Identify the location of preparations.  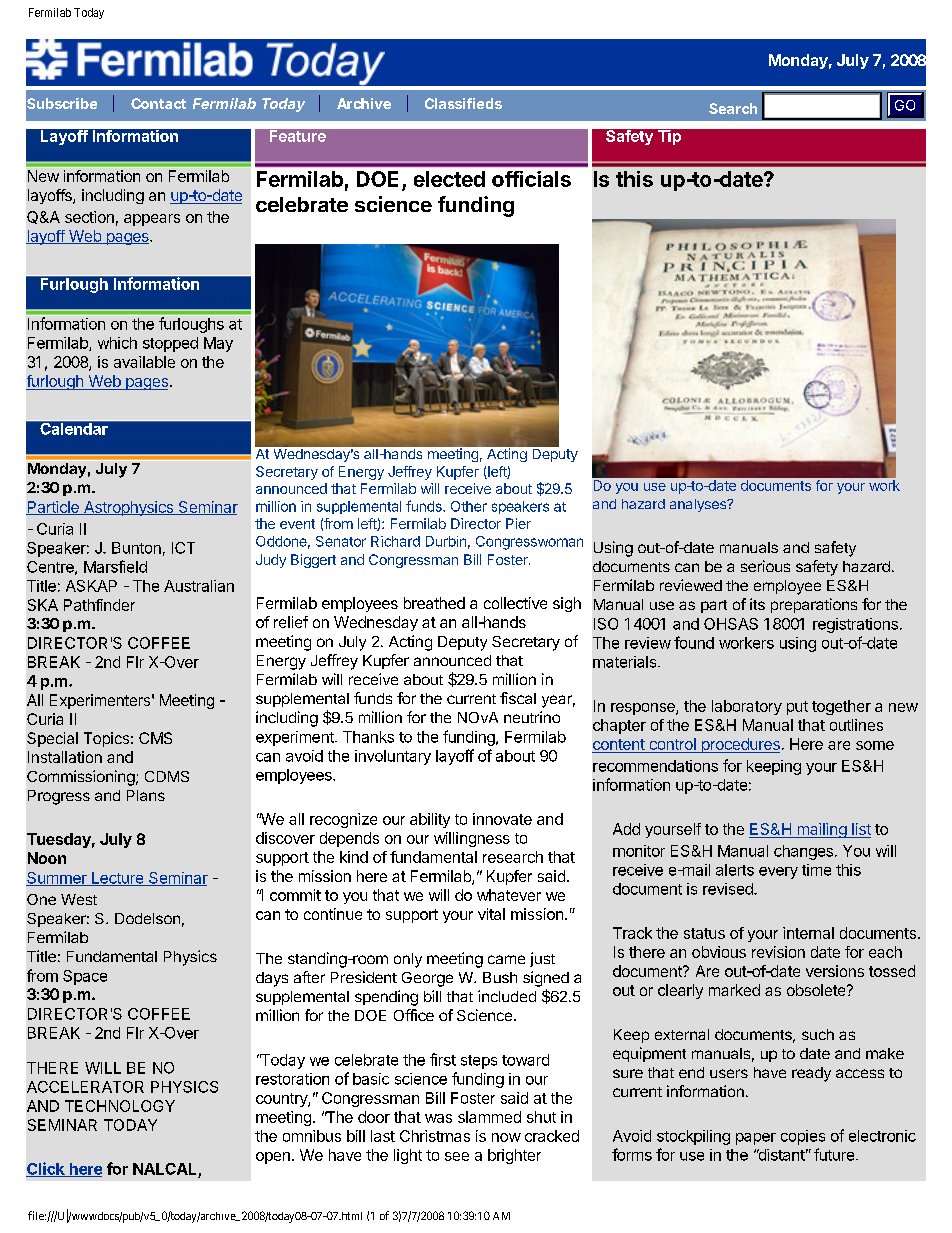
(814, 605).
